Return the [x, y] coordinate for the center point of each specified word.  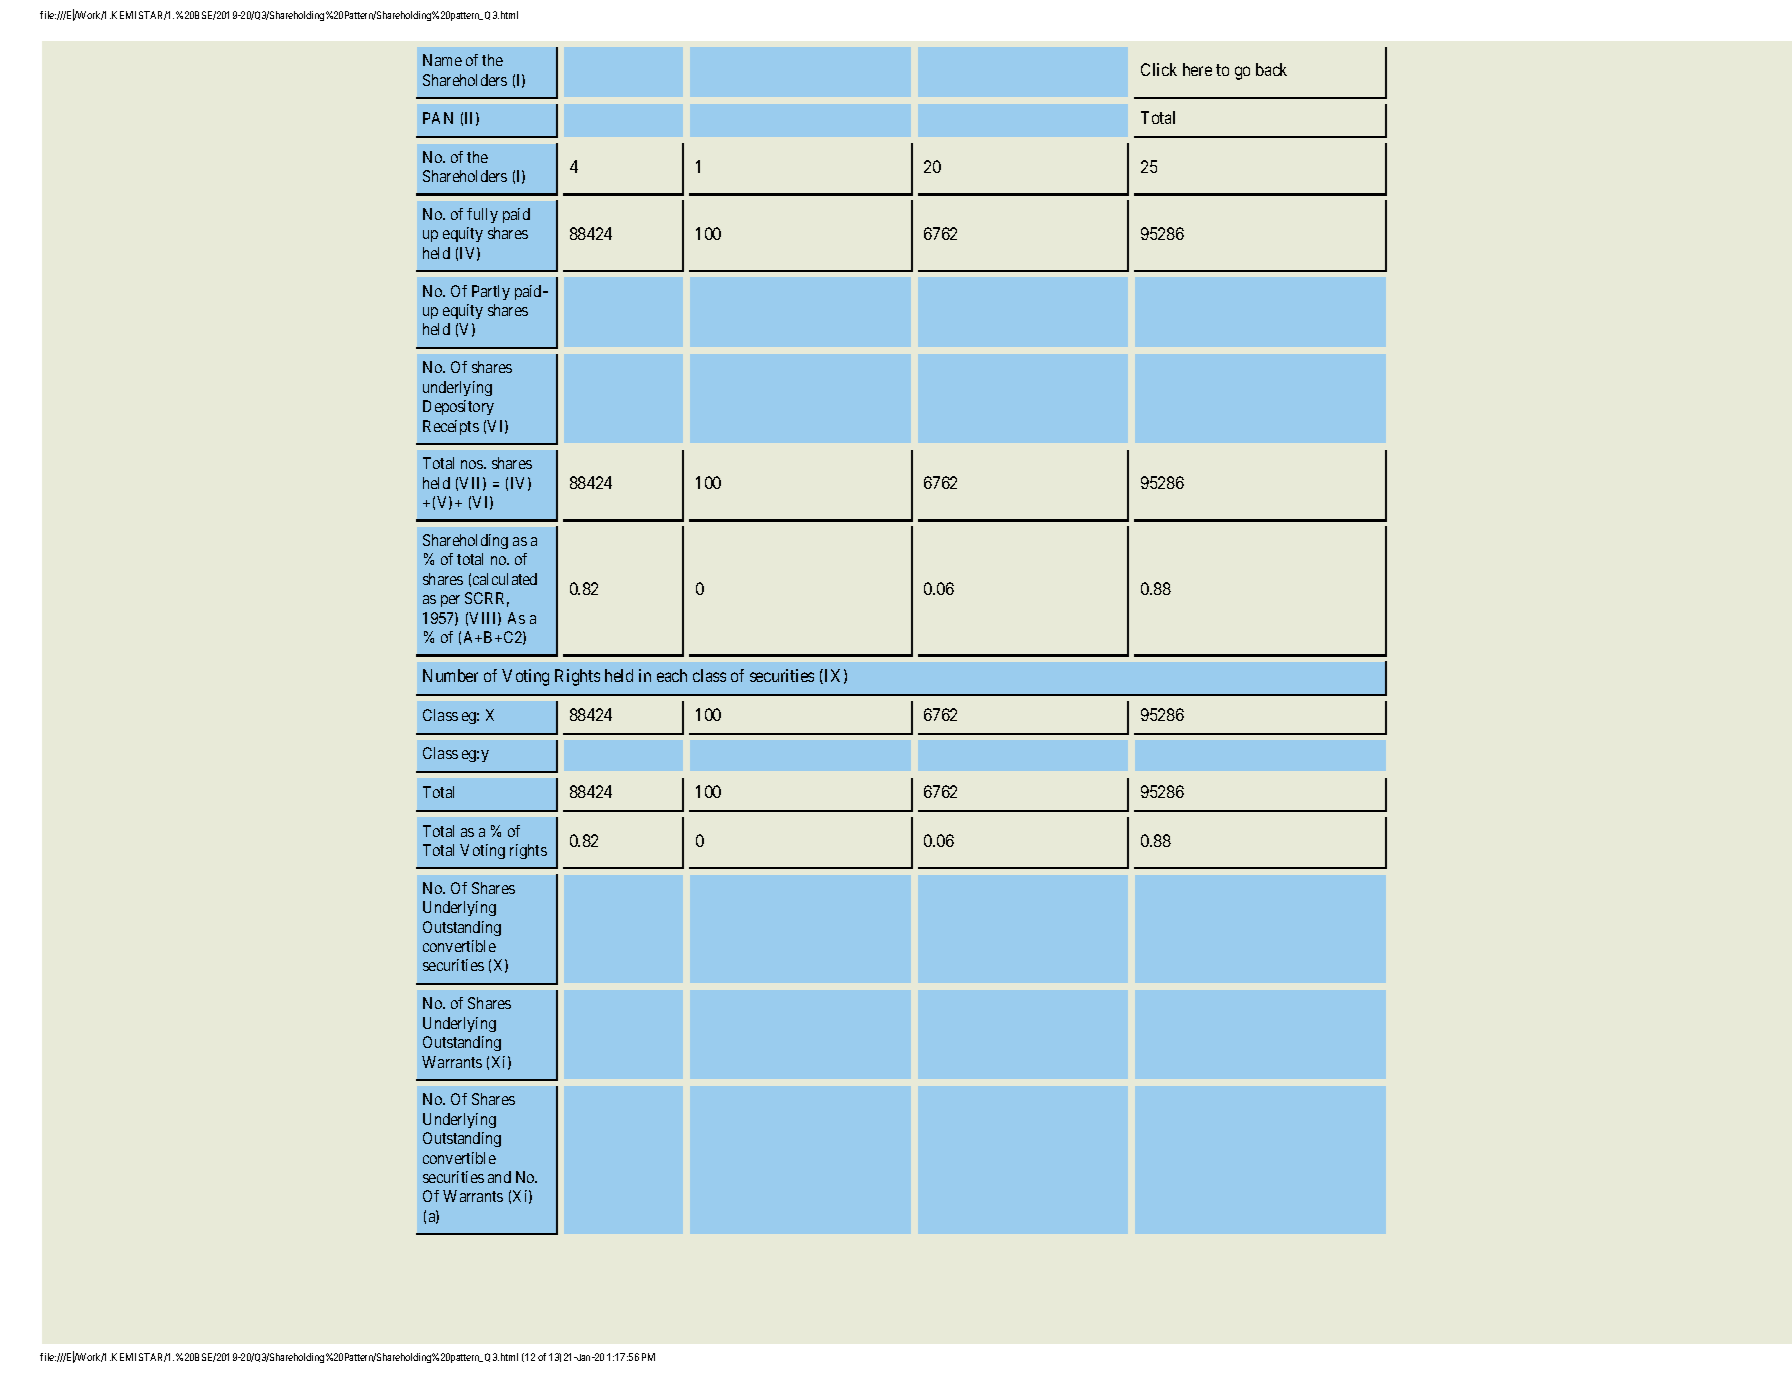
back [1271, 69]
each [672, 675]
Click [1159, 69]
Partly [491, 292]
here [1197, 69]
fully [482, 215]
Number [450, 675]
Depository [458, 407]
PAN [438, 118]
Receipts [451, 427]
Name [442, 60]
